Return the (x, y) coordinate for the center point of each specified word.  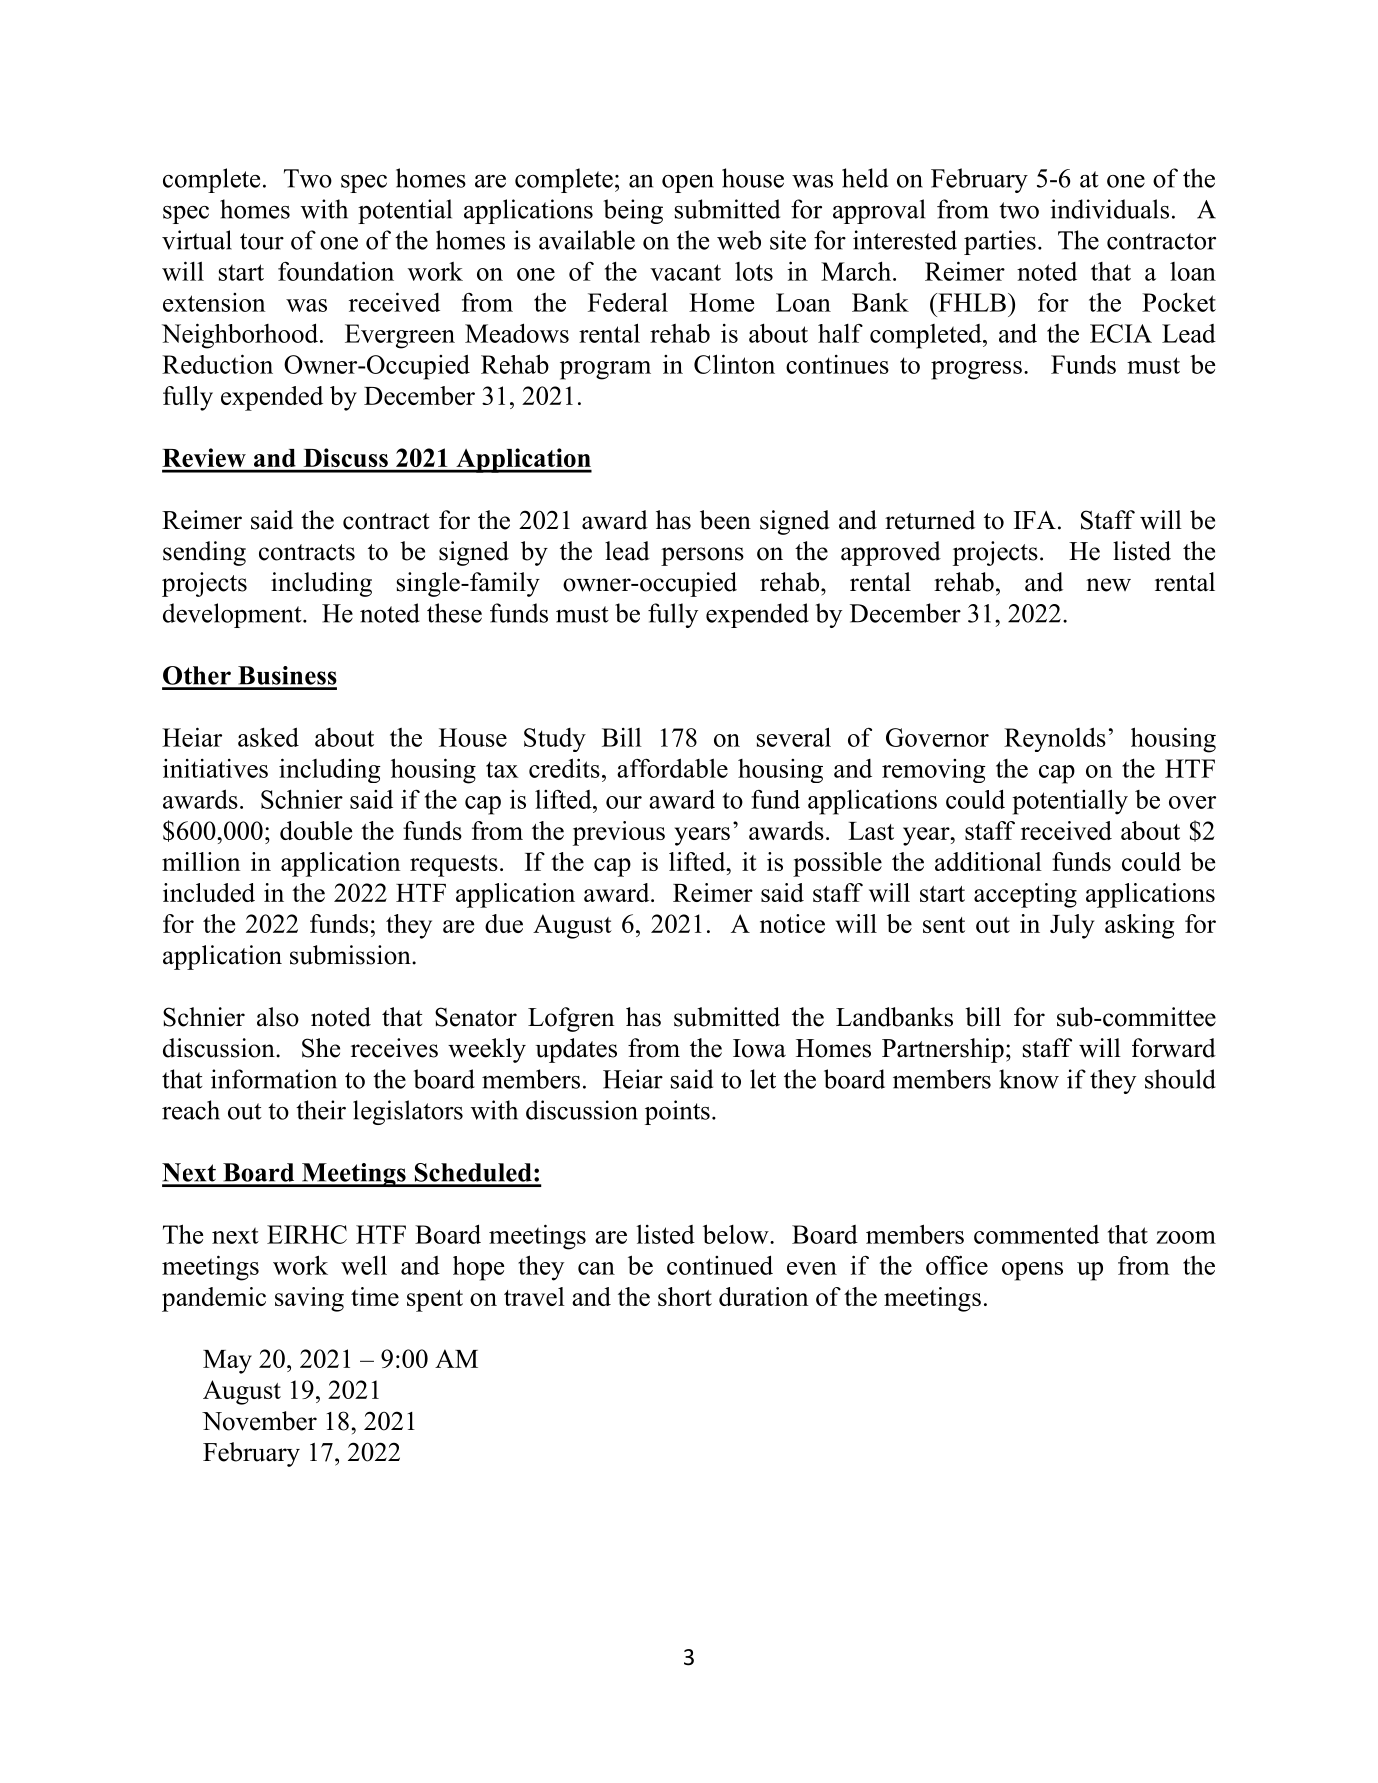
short (685, 1296)
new (1108, 585)
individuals (1109, 209)
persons (702, 556)
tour (262, 241)
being (633, 211)
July (1072, 926)
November (259, 1421)
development (233, 615)
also (278, 1017)
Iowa (759, 1048)
